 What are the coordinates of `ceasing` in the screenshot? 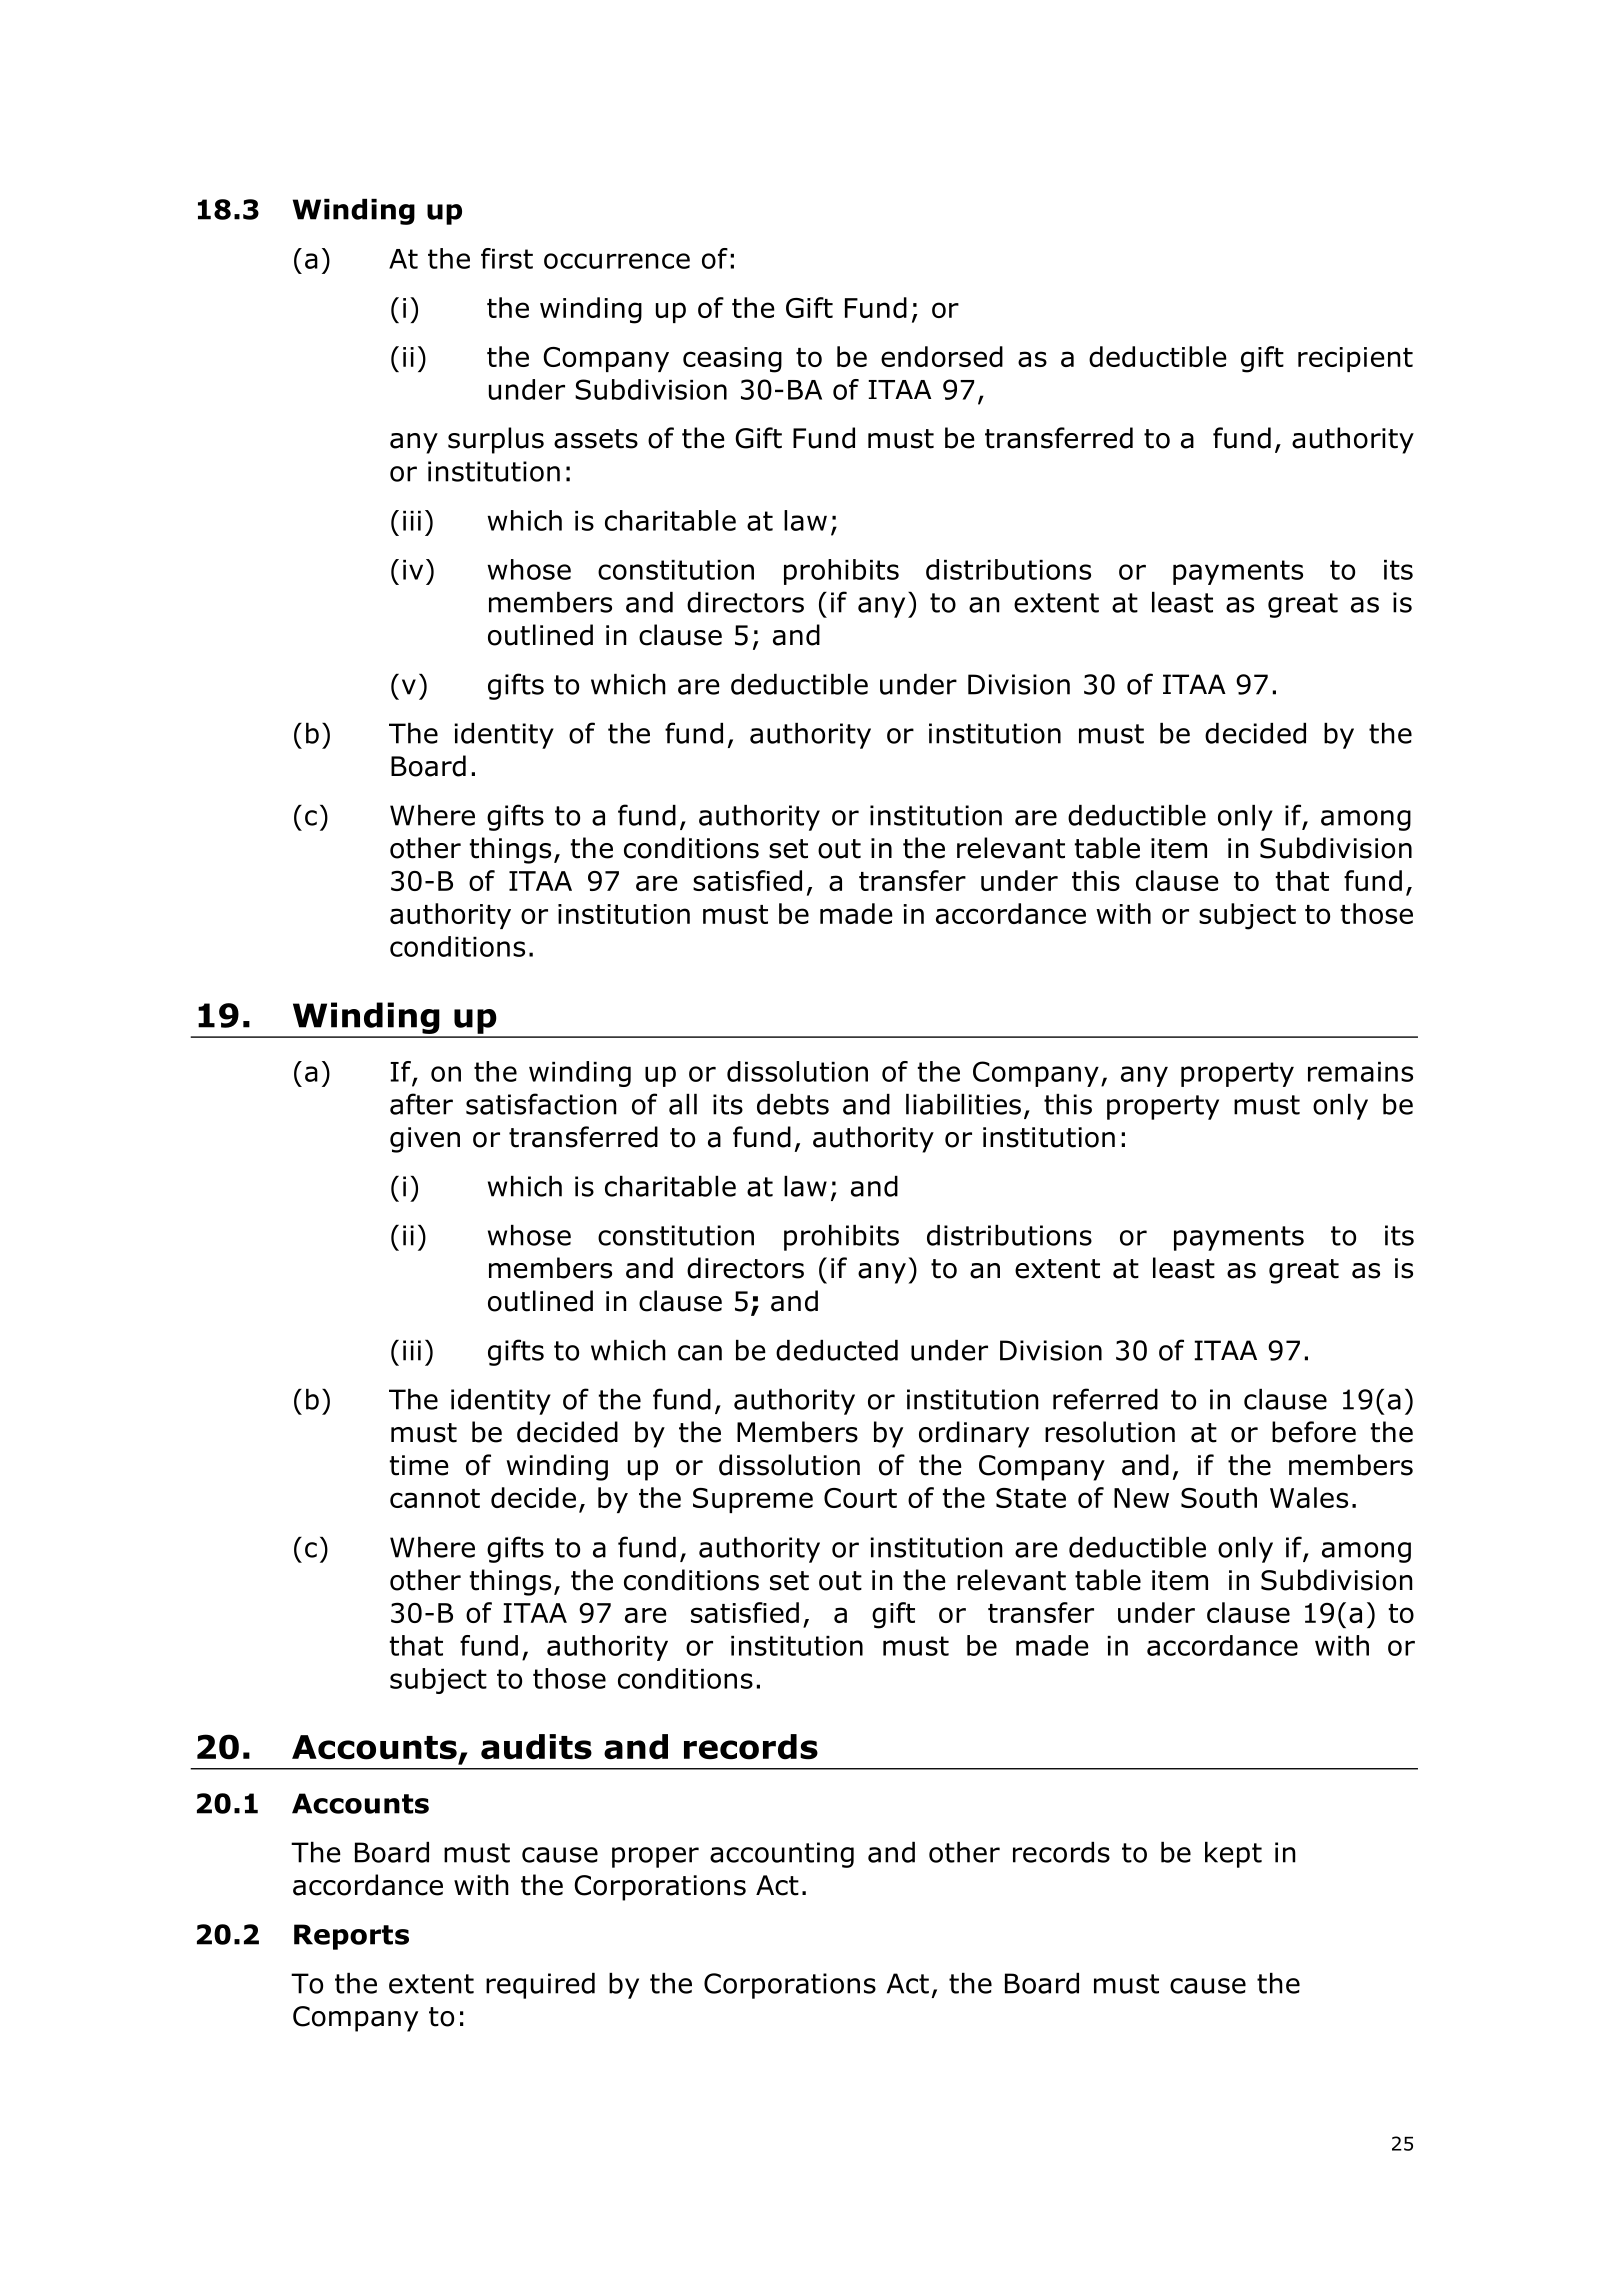 It's located at (732, 360).
